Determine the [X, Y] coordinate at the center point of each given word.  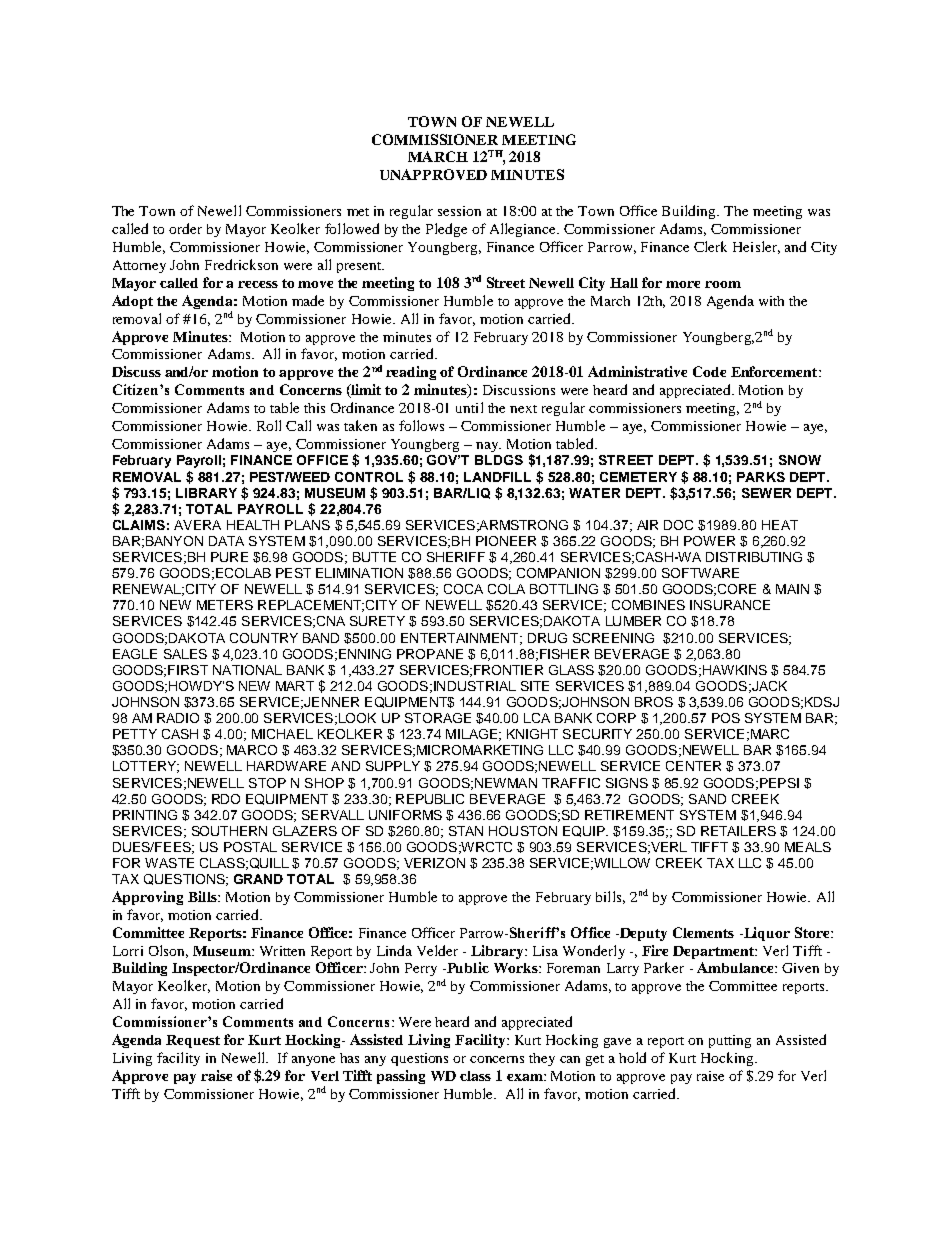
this [314, 408]
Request [193, 1041]
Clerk [710, 246]
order [185, 228]
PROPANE [430, 654]
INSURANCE [730, 605]
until [469, 407]
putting [730, 1041]
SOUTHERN [229, 831]
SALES [185, 654]
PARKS [761, 477]
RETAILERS [738, 831]
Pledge [446, 230]
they [542, 1059]
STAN [466, 831]
